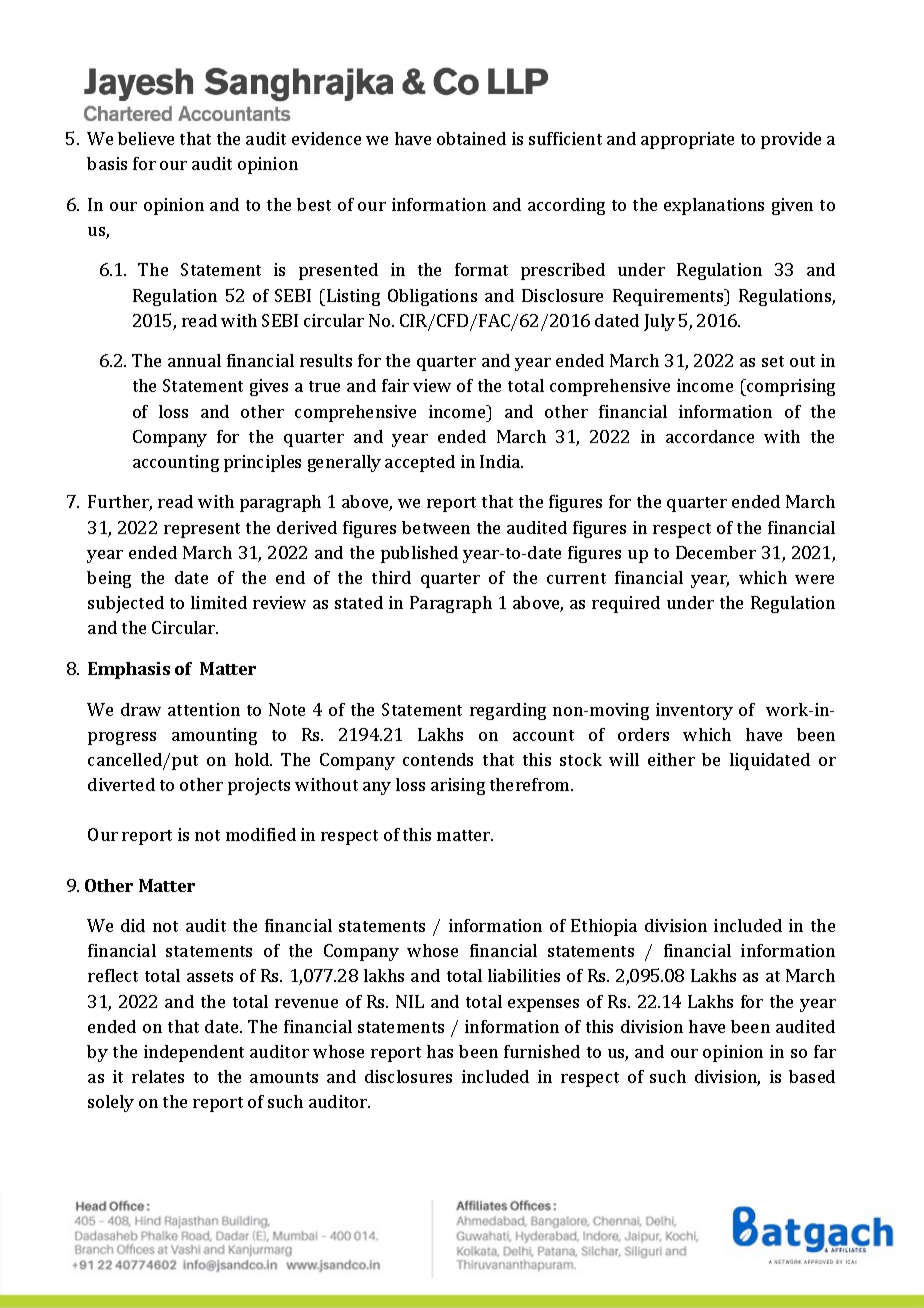 The image size is (924, 1308). I want to click on believe, so click(146, 138).
